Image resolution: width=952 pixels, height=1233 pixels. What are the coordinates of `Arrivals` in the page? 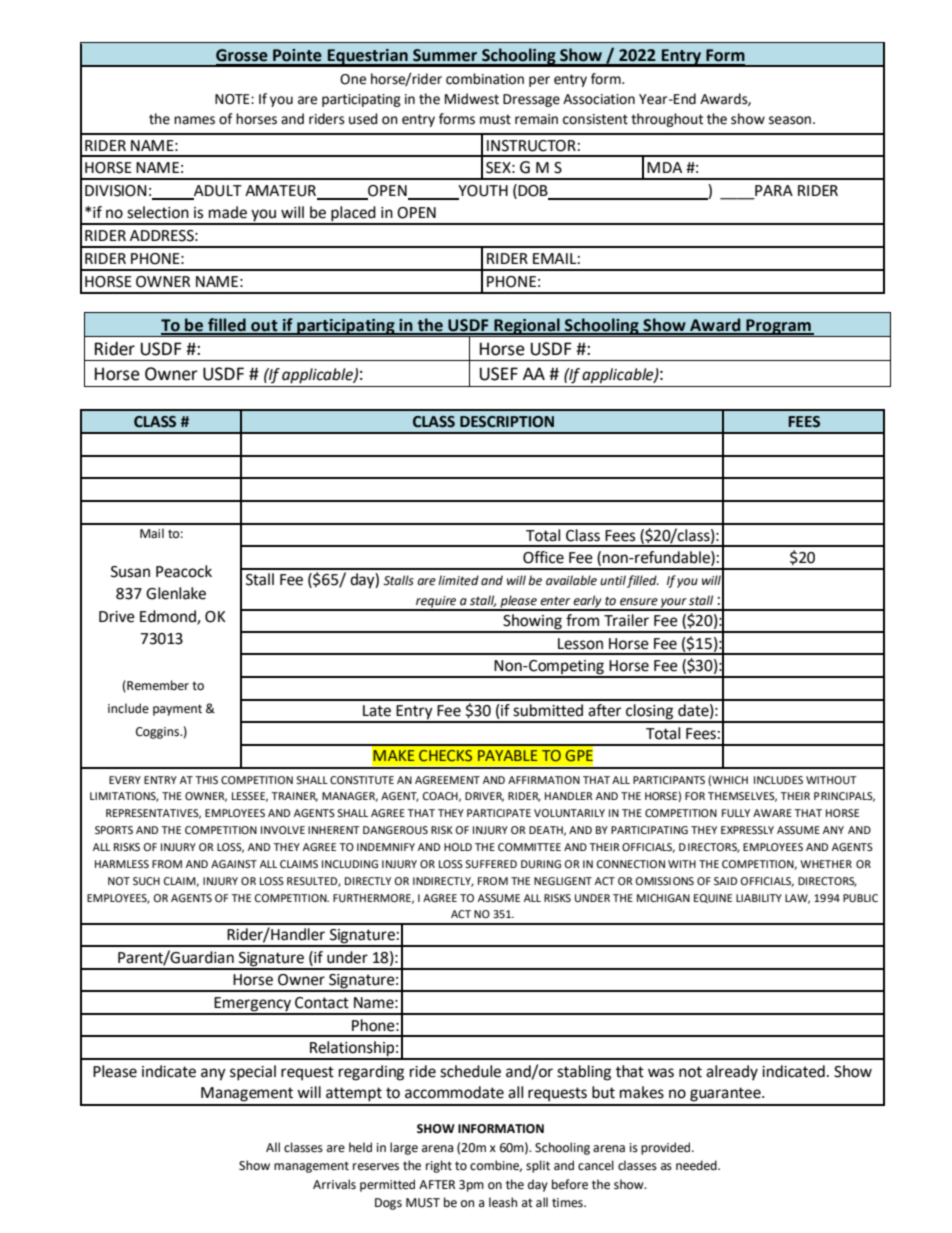 It's located at (334, 1184).
